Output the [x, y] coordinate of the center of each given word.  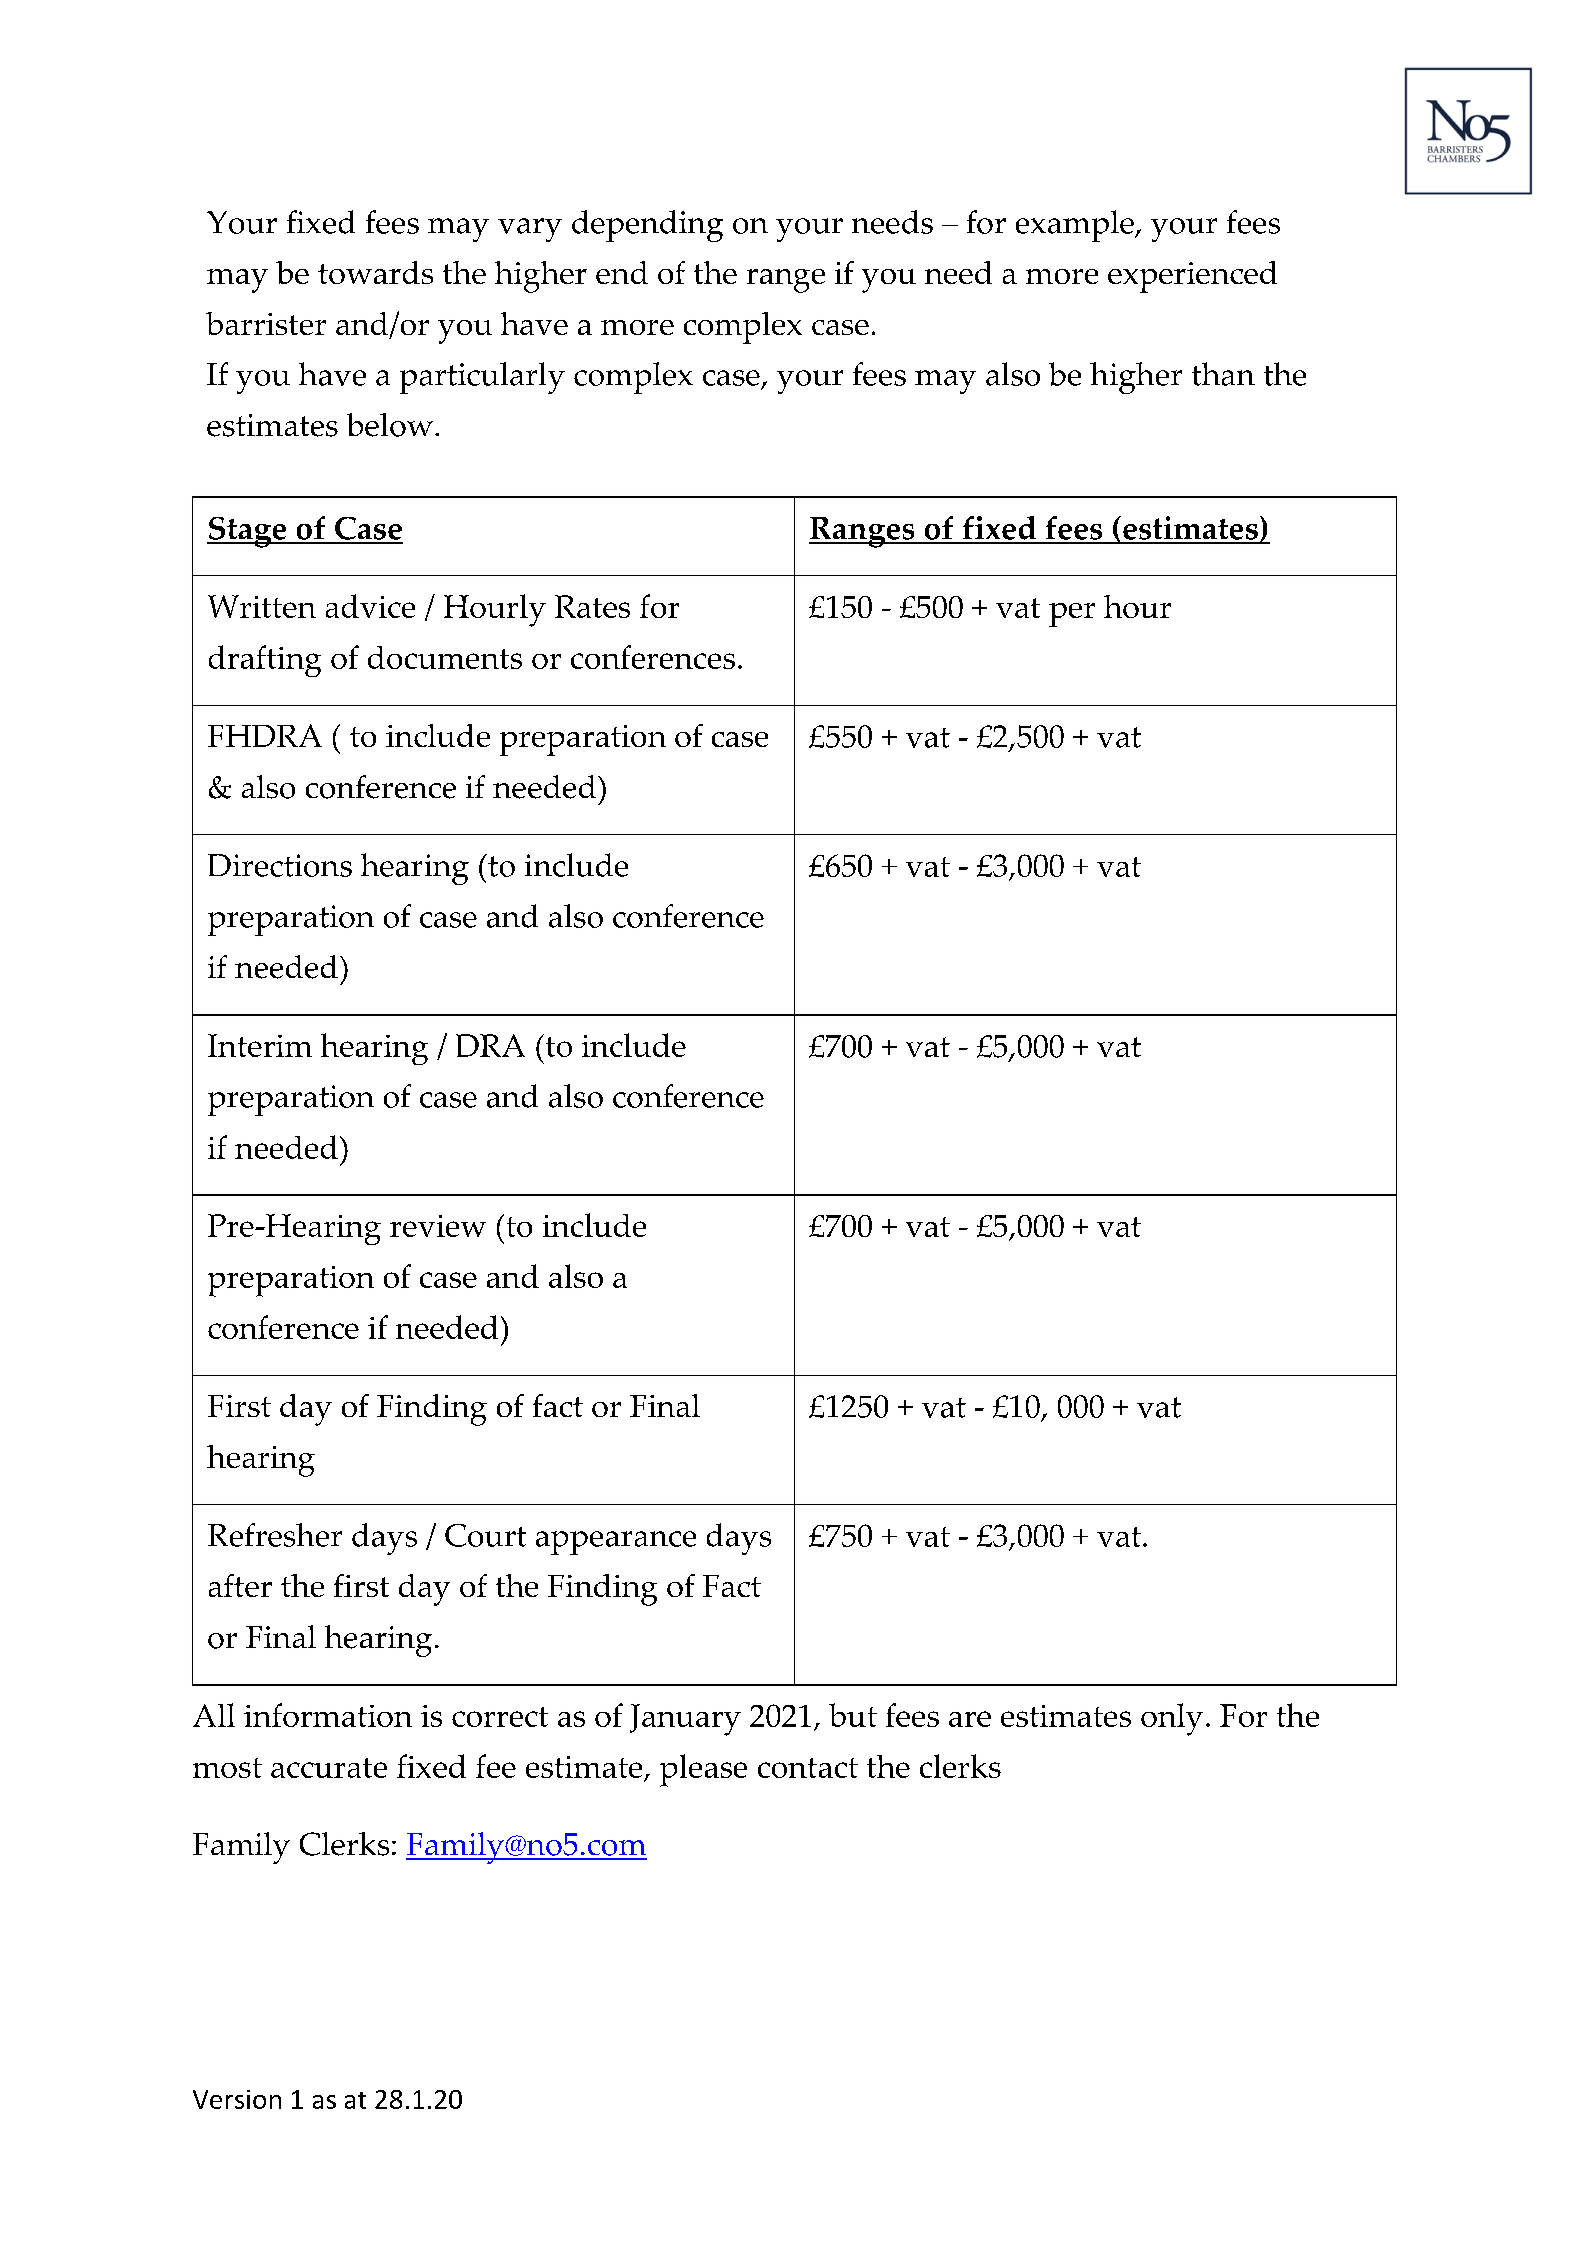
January [685, 1720]
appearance [616, 1543]
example [1076, 226]
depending [647, 226]
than [1223, 374]
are [970, 1719]
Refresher [275, 1535]
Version [237, 2099]
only [1172, 1719]
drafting [265, 661]
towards [375, 272]
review [438, 1226]
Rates [592, 606]
